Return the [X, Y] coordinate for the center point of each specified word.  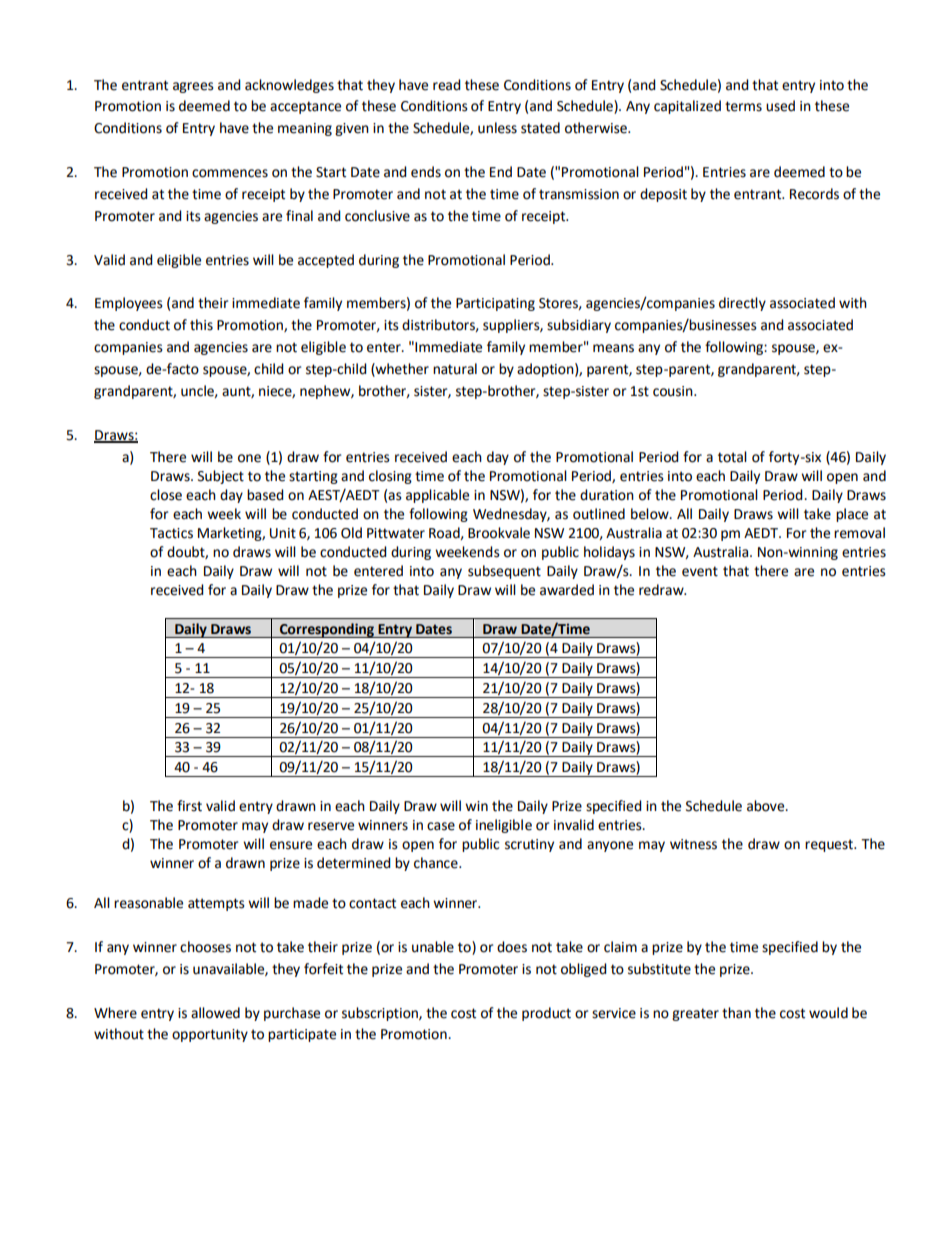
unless [497, 128]
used [780, 106]
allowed [215, 1013]
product [546, 1014]
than [736, 1013]
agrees [193, 87]
